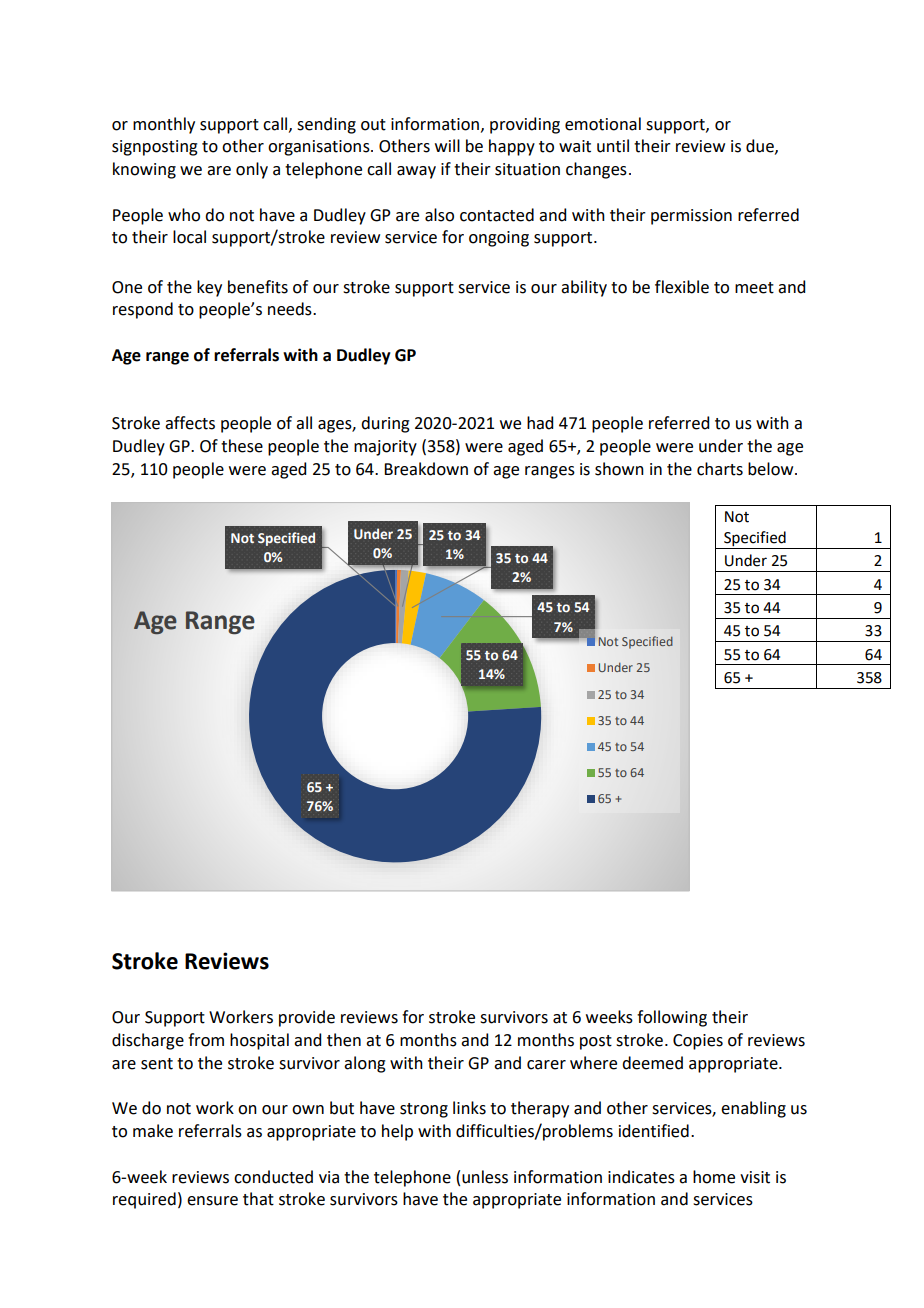 This screenshot has width=924, height=1308. I want to click on these, so click(242, 446).
